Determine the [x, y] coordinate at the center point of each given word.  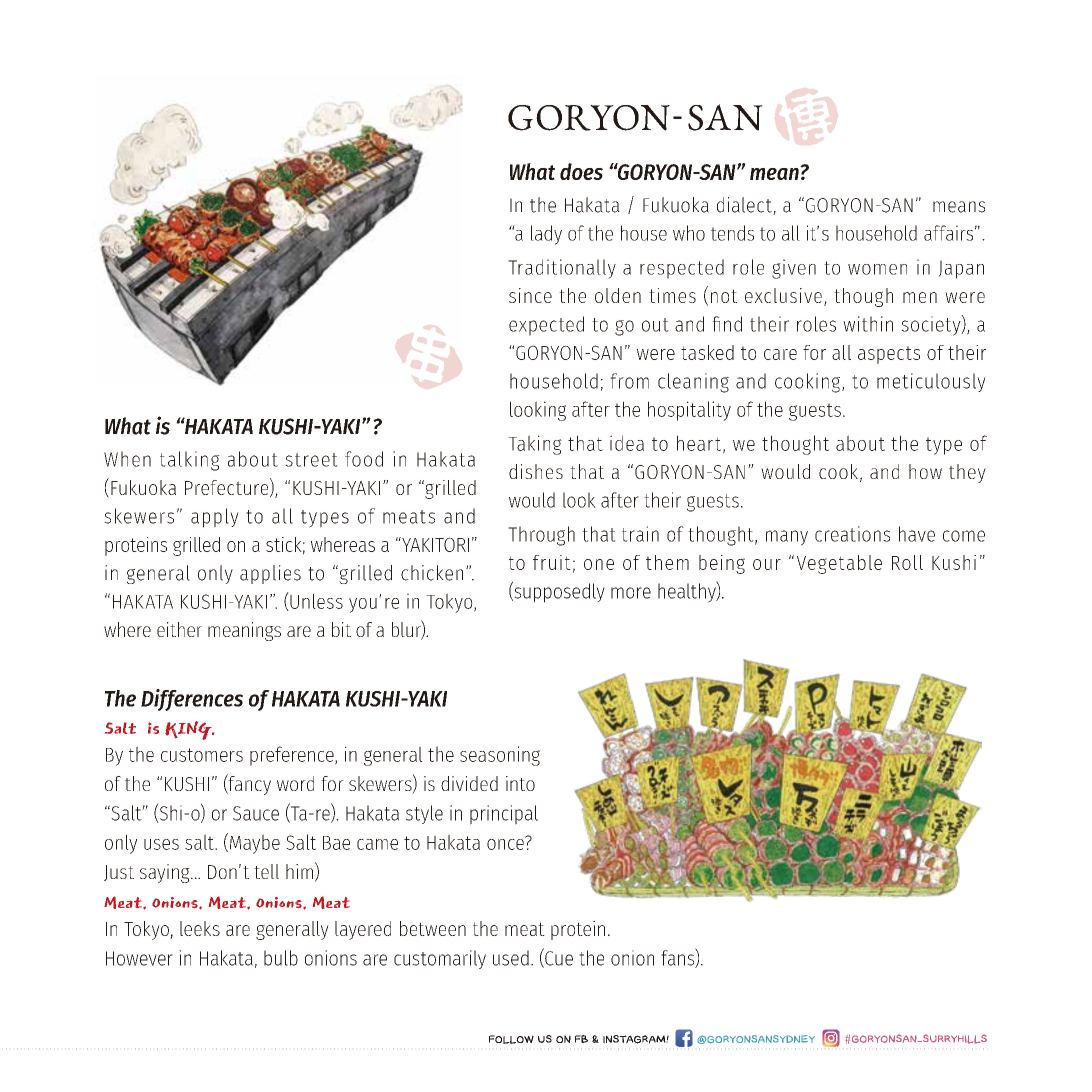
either [179, 629]
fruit [552, 562]
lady [546, 235]
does [581, 171]
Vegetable [839, 564]
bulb [281, 958]
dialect [745, 206]
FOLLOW [511, 1039]
